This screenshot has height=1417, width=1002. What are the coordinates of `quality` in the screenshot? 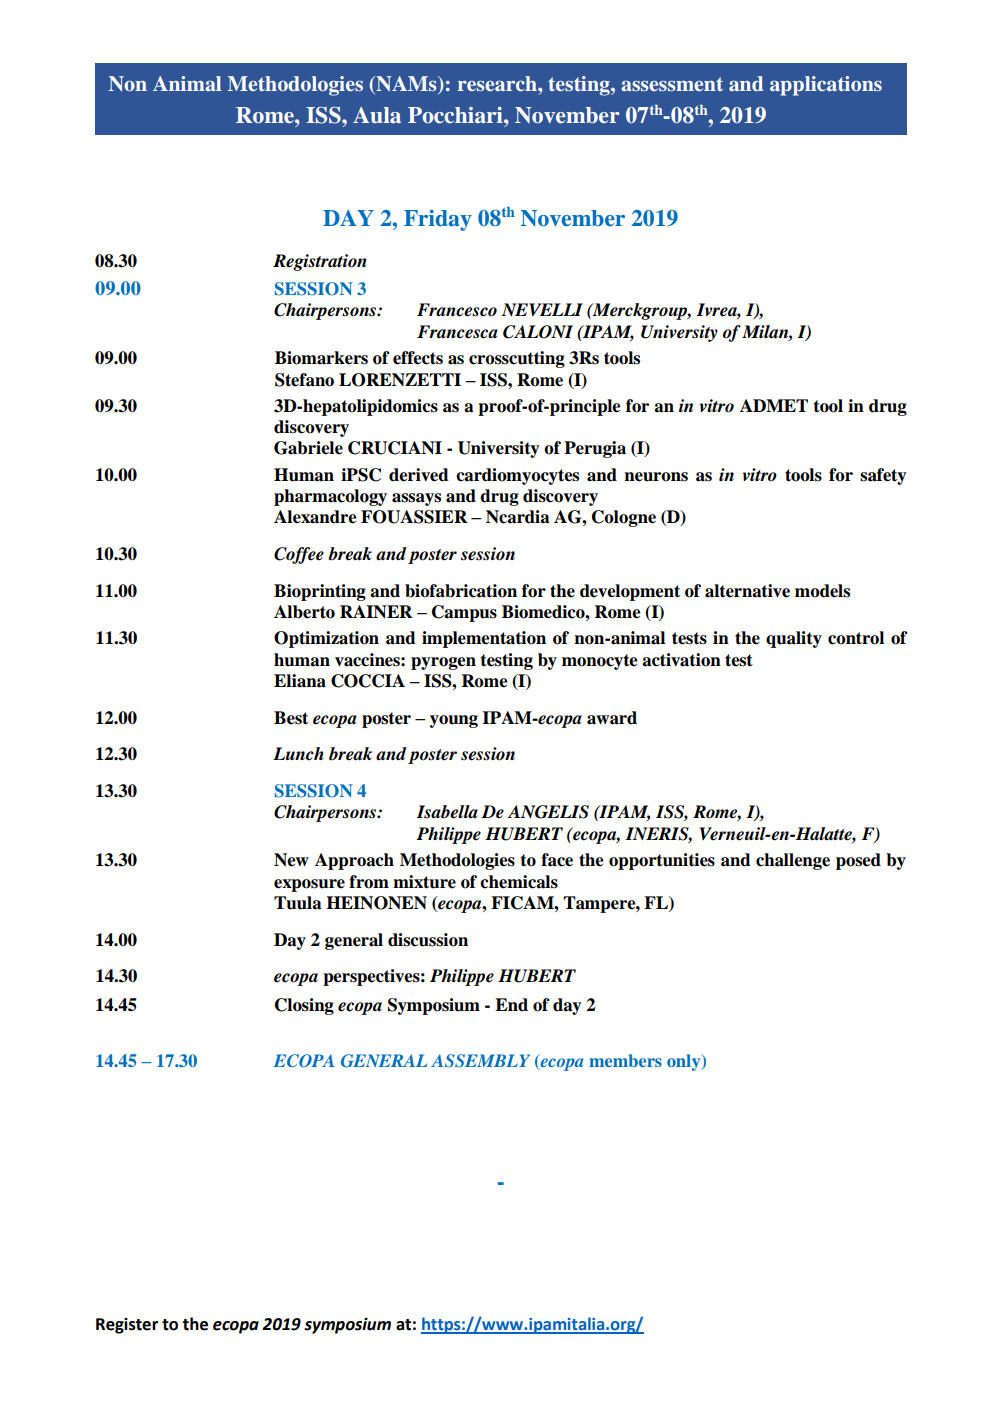 It's located at (794, 639).
